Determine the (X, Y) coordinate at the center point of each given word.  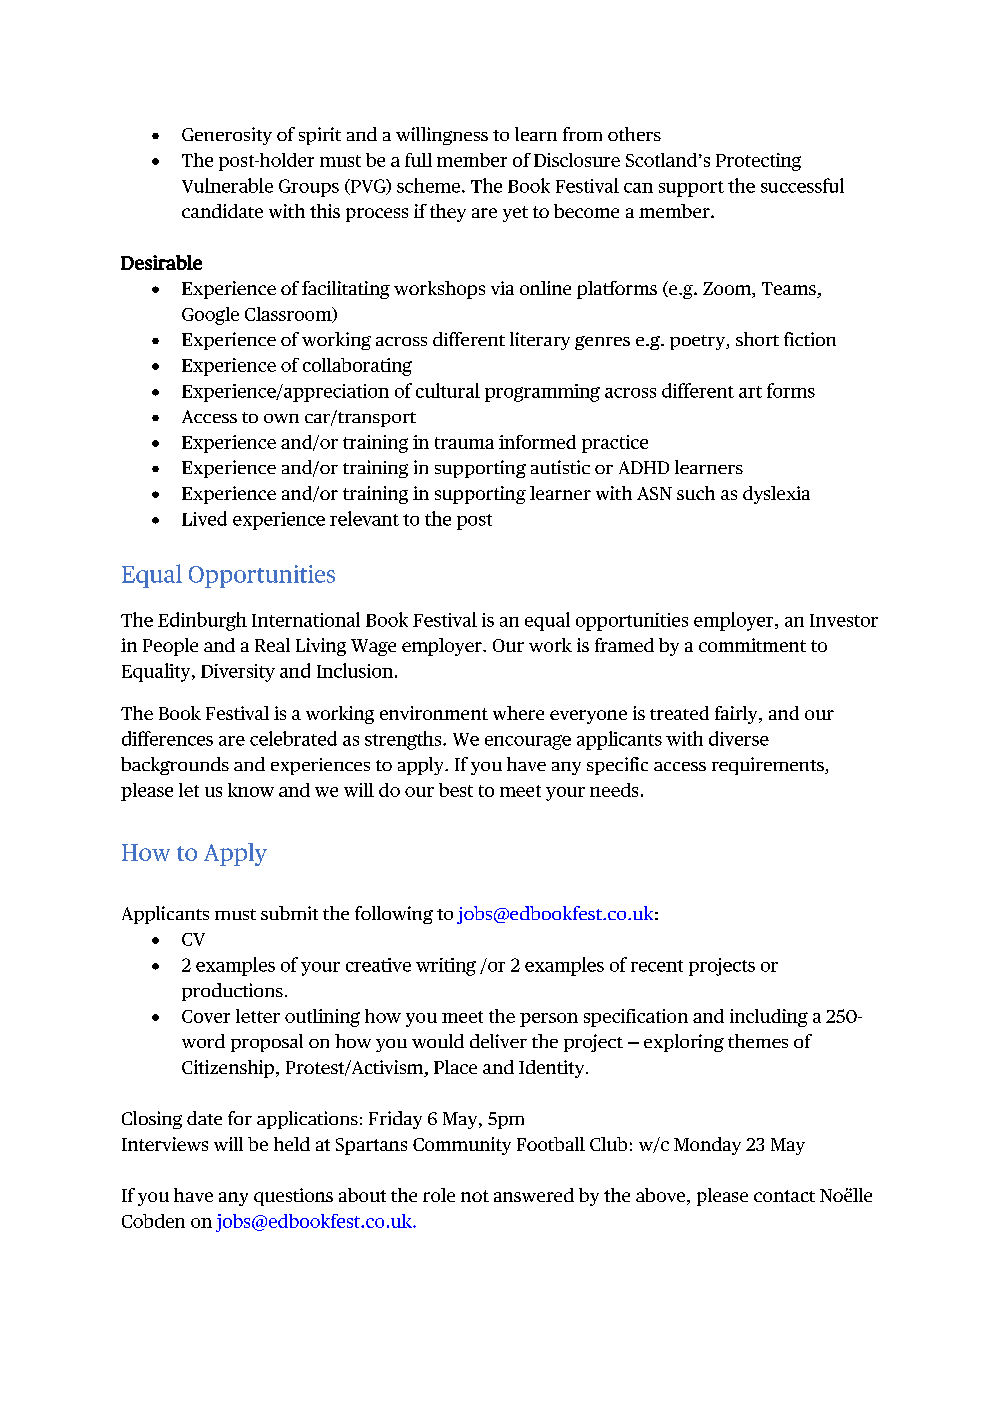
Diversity (238, 673)
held (292, 1144)
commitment (752, 645)
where (518, 713)
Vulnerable (227, 185)
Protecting (758, 162)
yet (515, 214)
